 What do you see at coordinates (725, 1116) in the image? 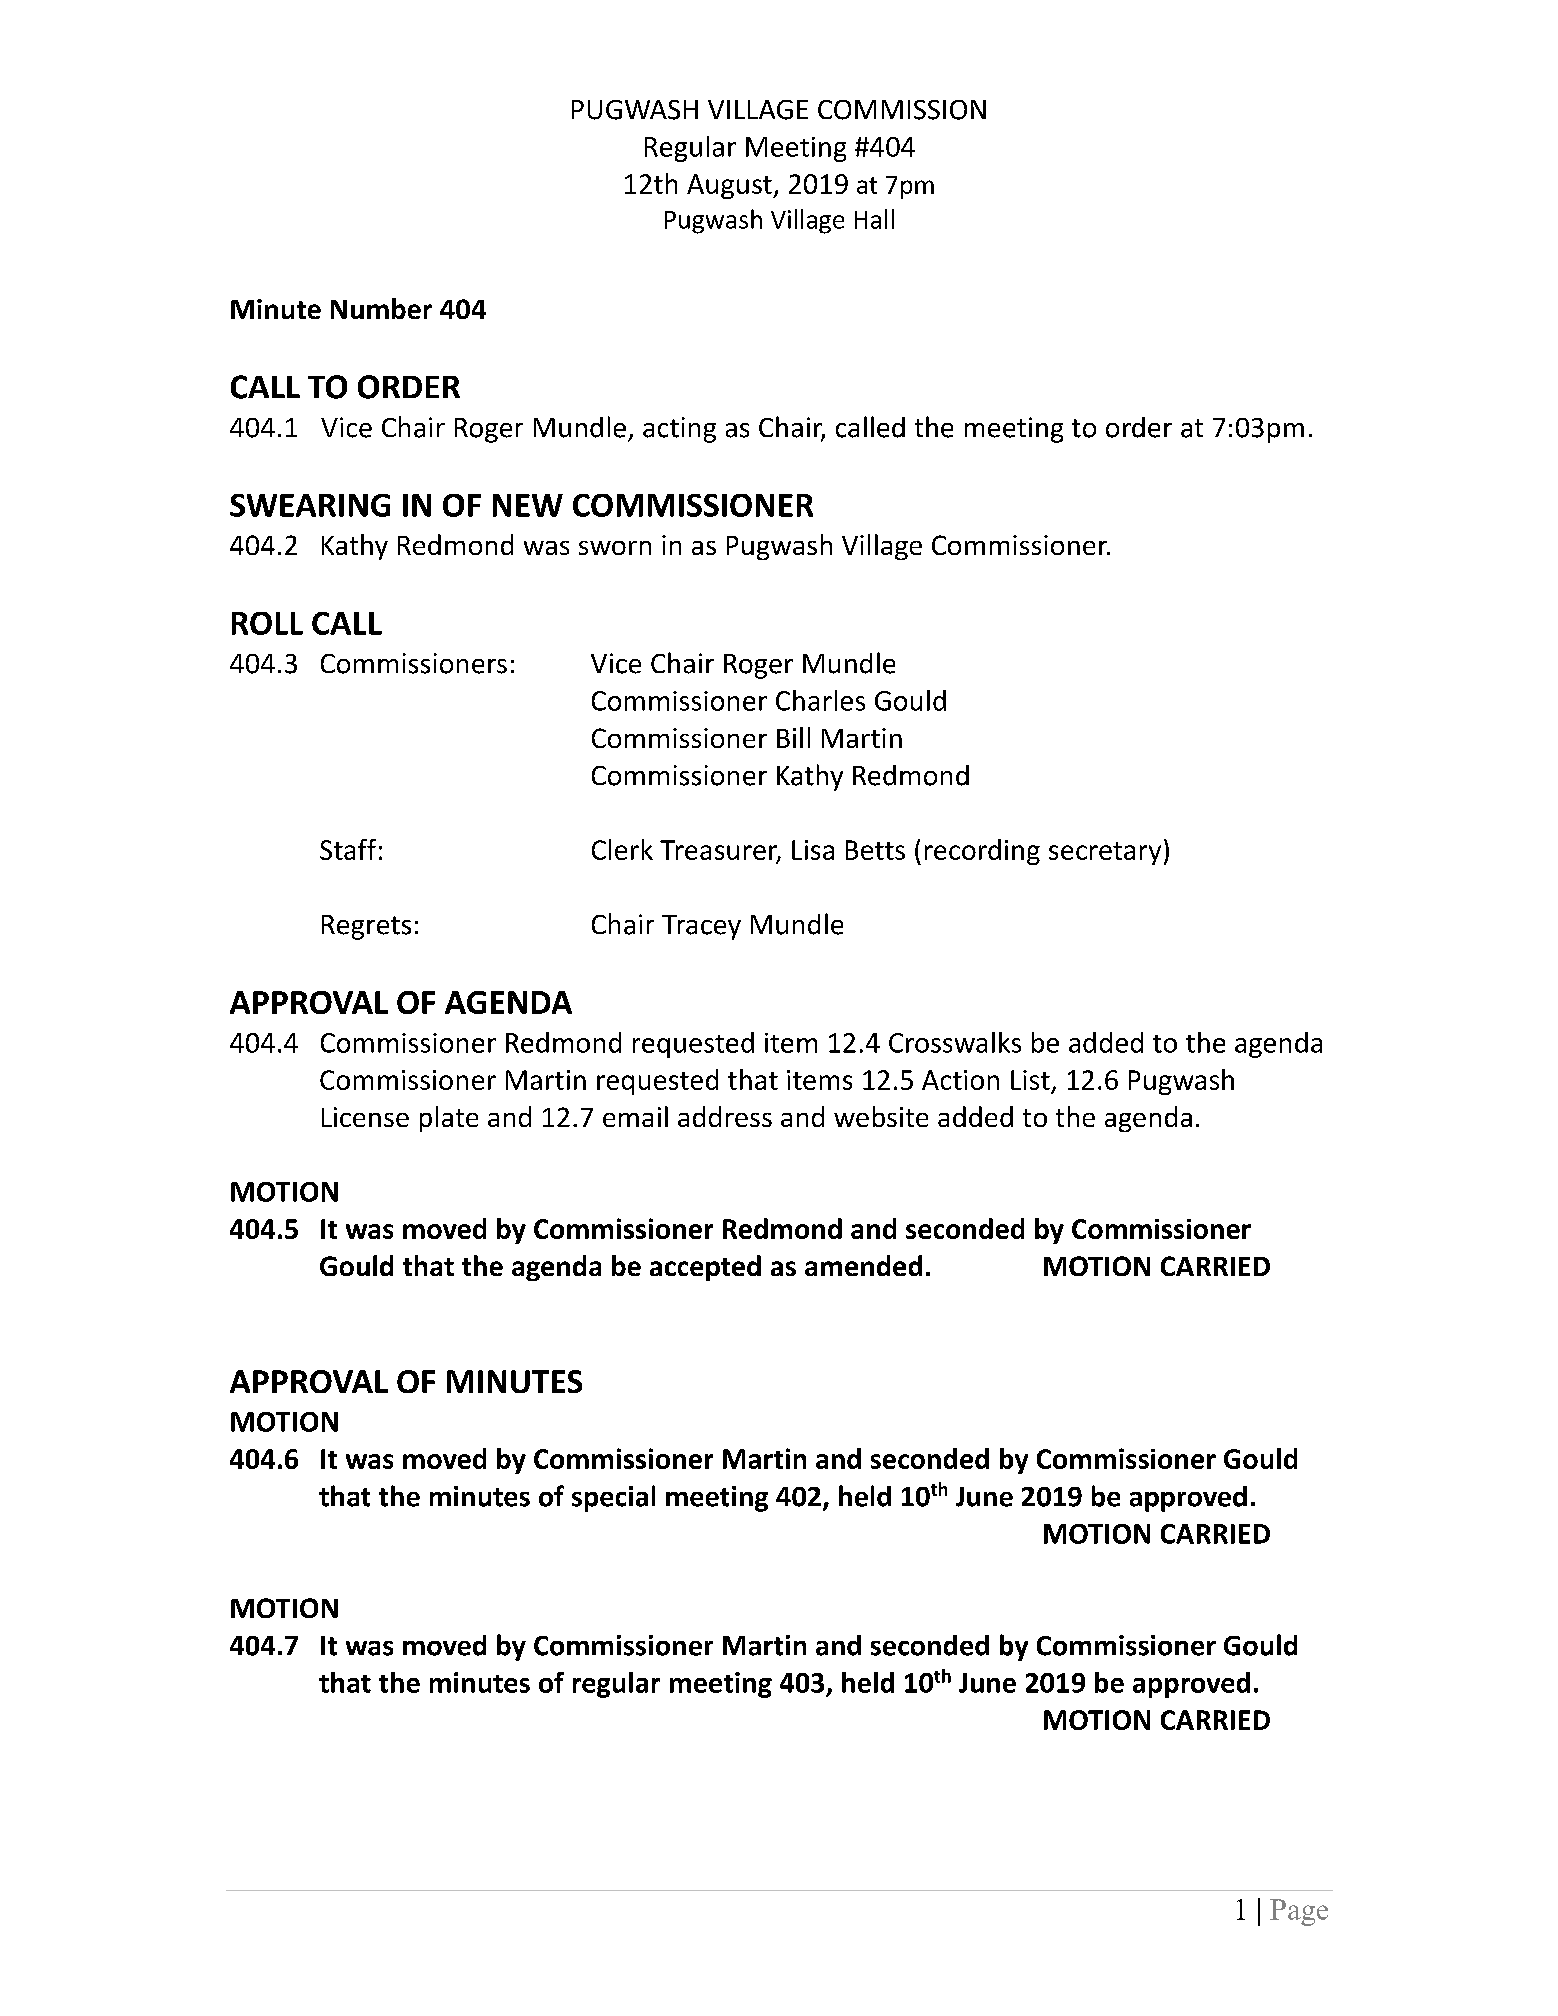
I see `address` at bounding box center [725, 1116].
